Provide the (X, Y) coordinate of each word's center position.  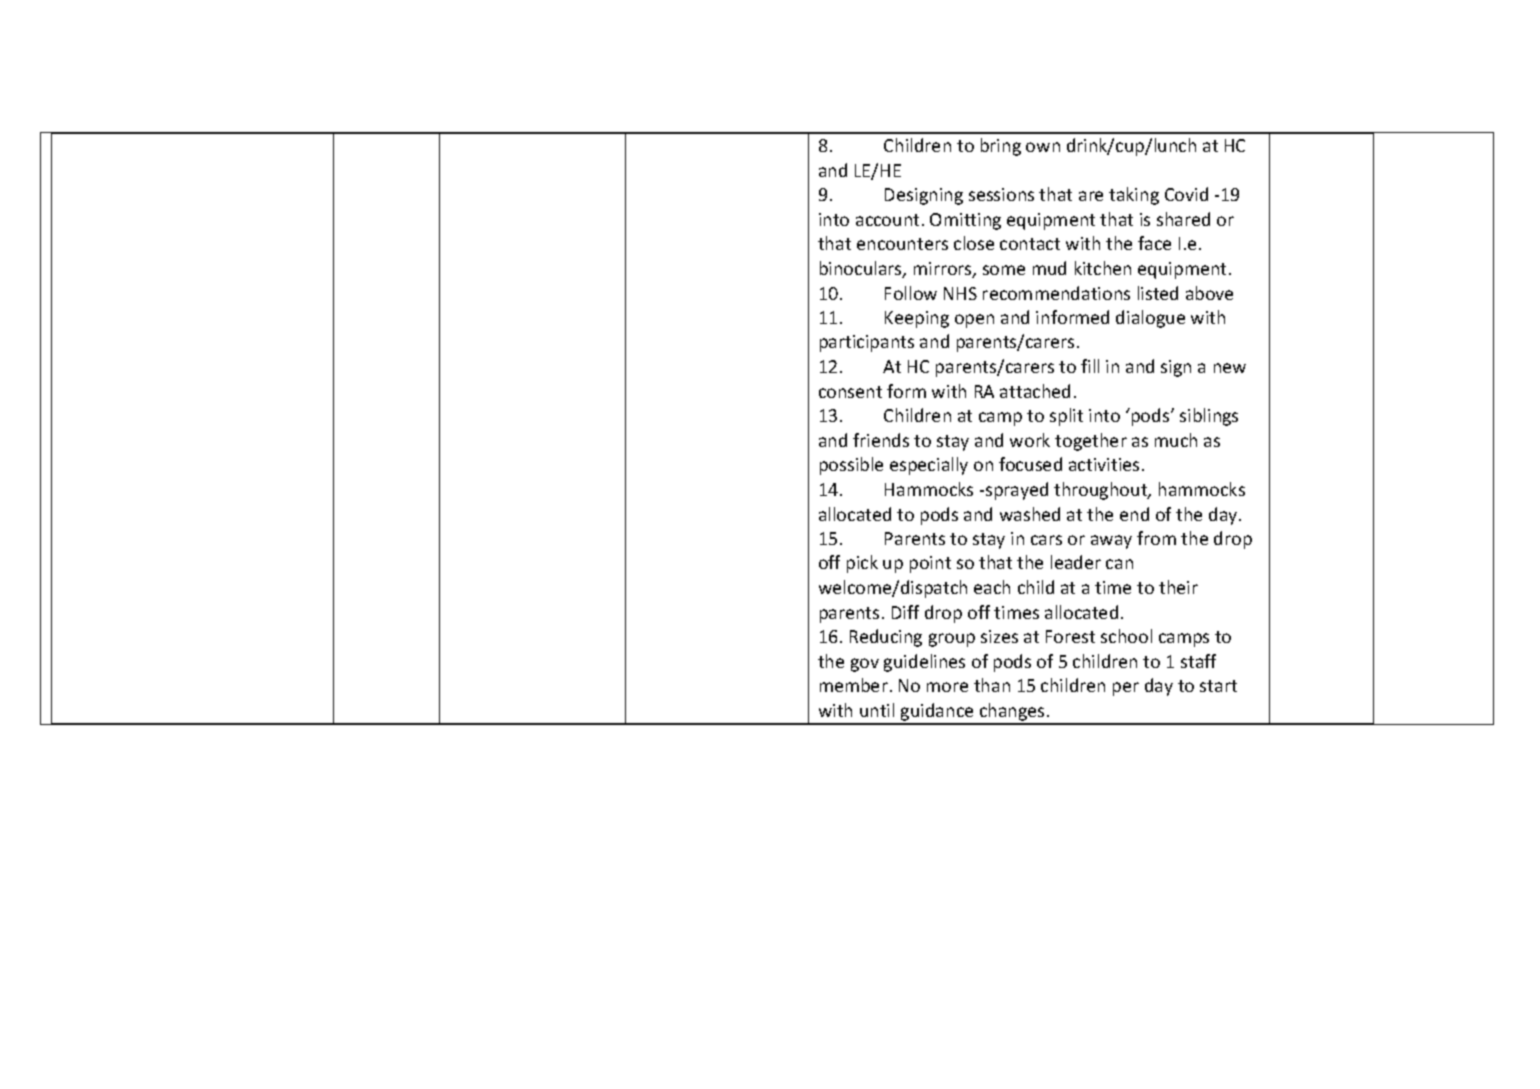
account (887, 220)
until (877, 710)
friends (881, 440)
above (1209, 293)
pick (862, 564)
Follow (911, 293)
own (1043, 147)
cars (1046, 540)
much (1176, 440)
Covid (1186, 194)
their (1178, 587)
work (1030, 440)
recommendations (1056, 293)
